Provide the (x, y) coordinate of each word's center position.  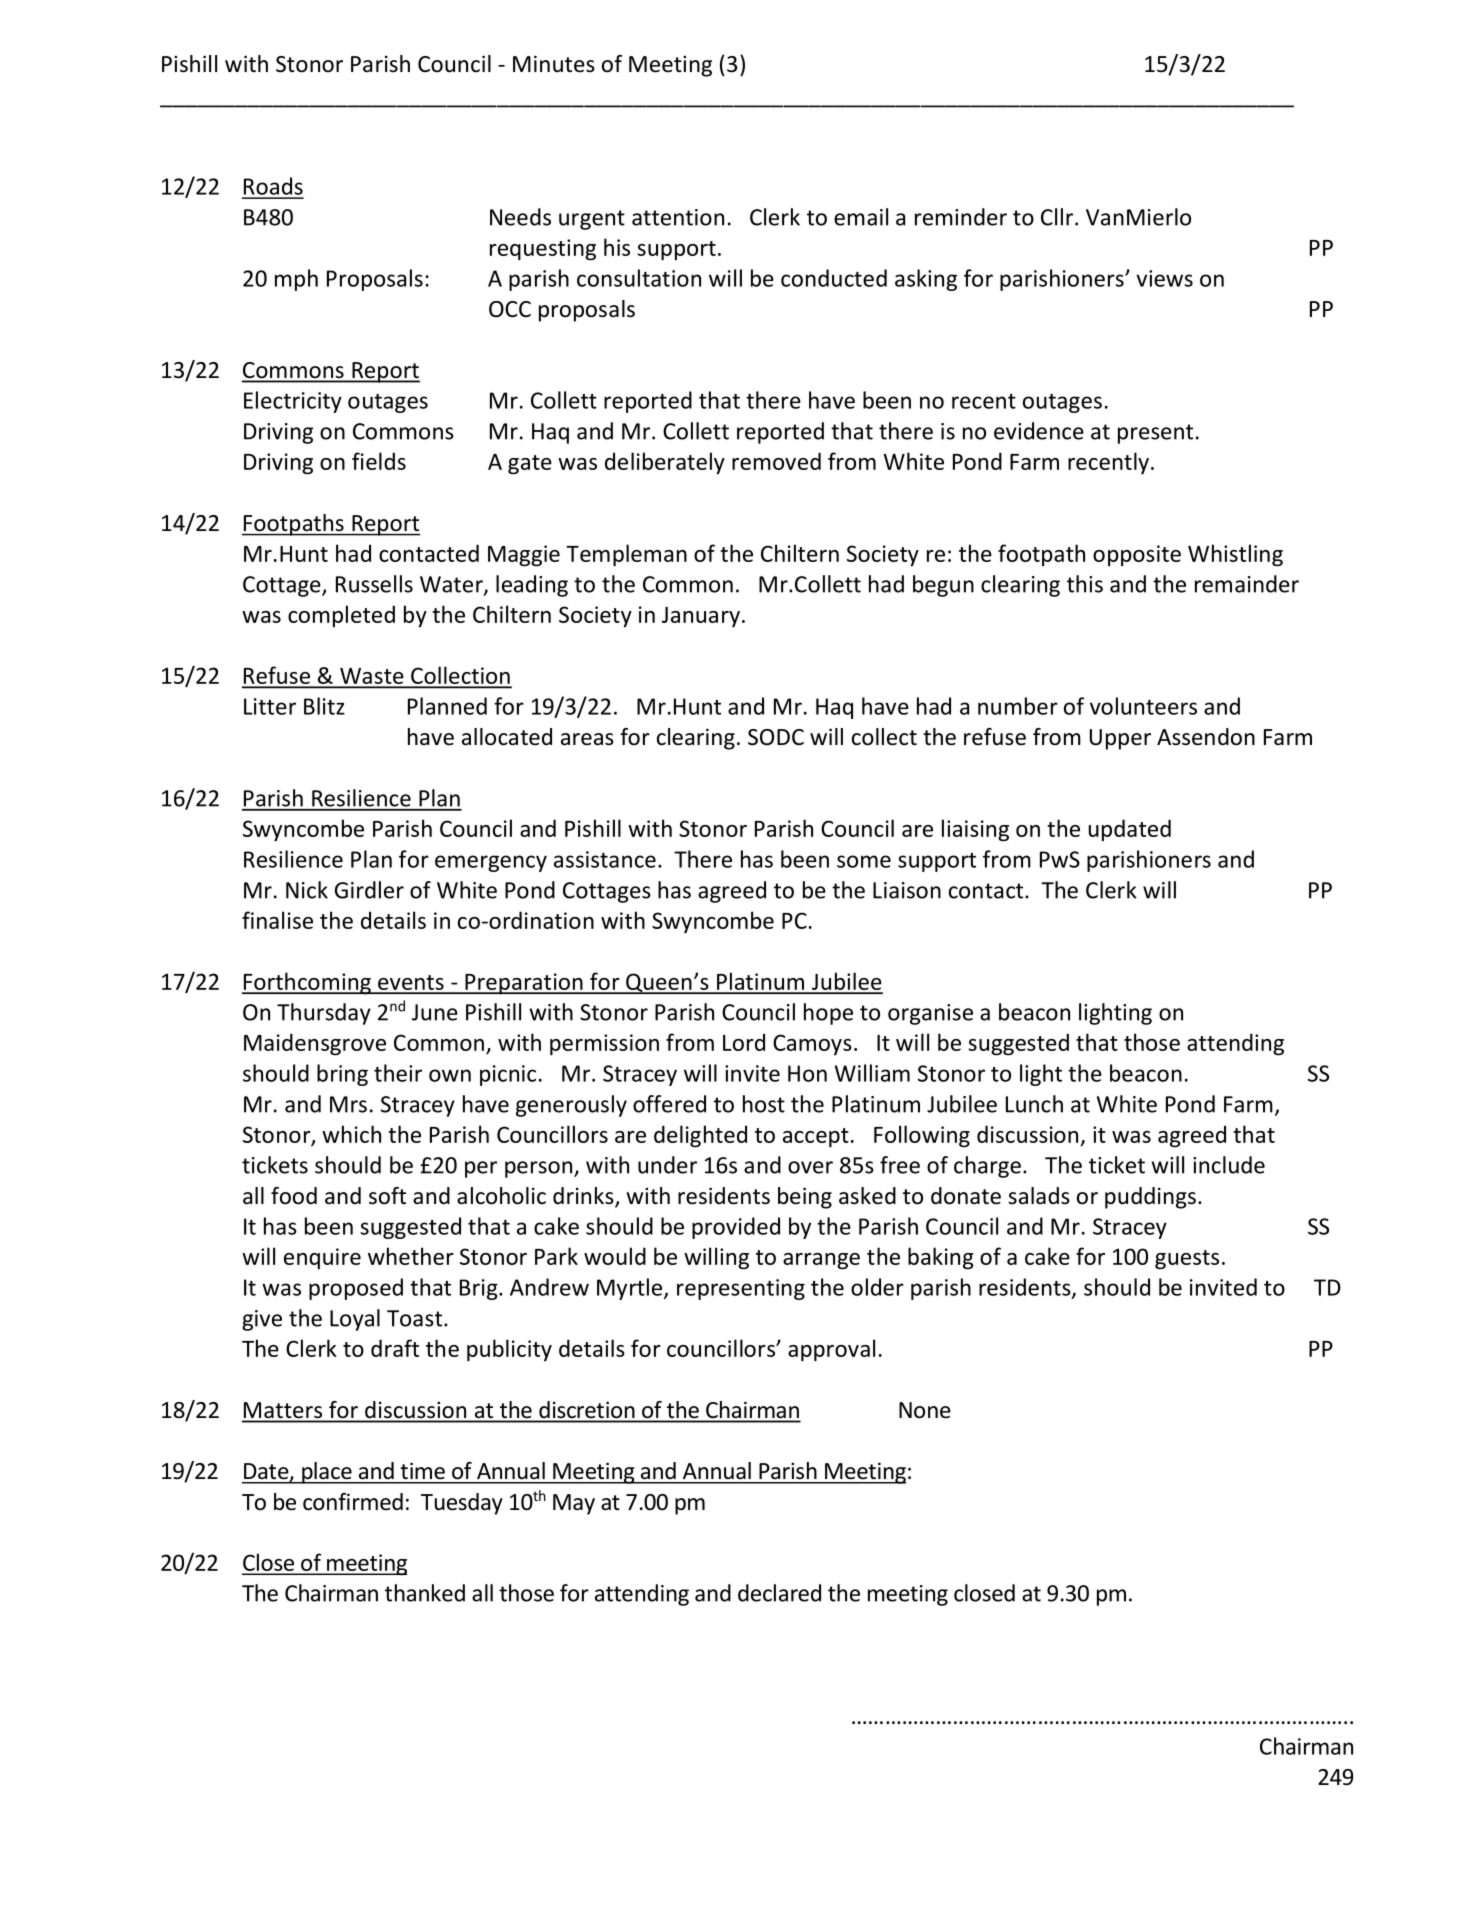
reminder (961, 217)
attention (678, 217)
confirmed (353, 1502)
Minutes (554, 64)
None (925, 1410)
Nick (307, 890)
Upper (1120, 739)
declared (779, 1593)
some (864, 861)
